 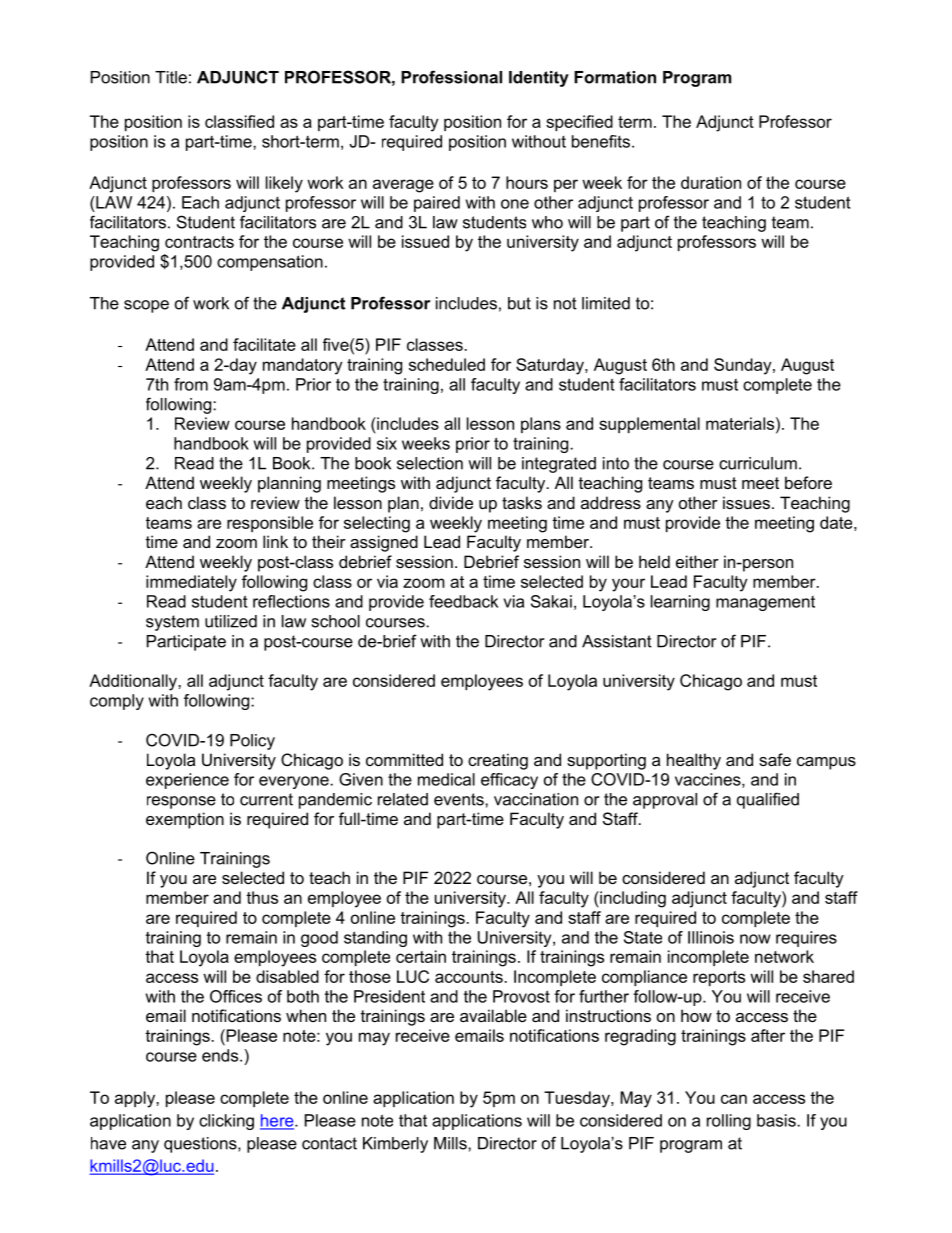 What do you see at coordinates (765, 603) in the image?
I see `management` at bounding box center [765, 603].
